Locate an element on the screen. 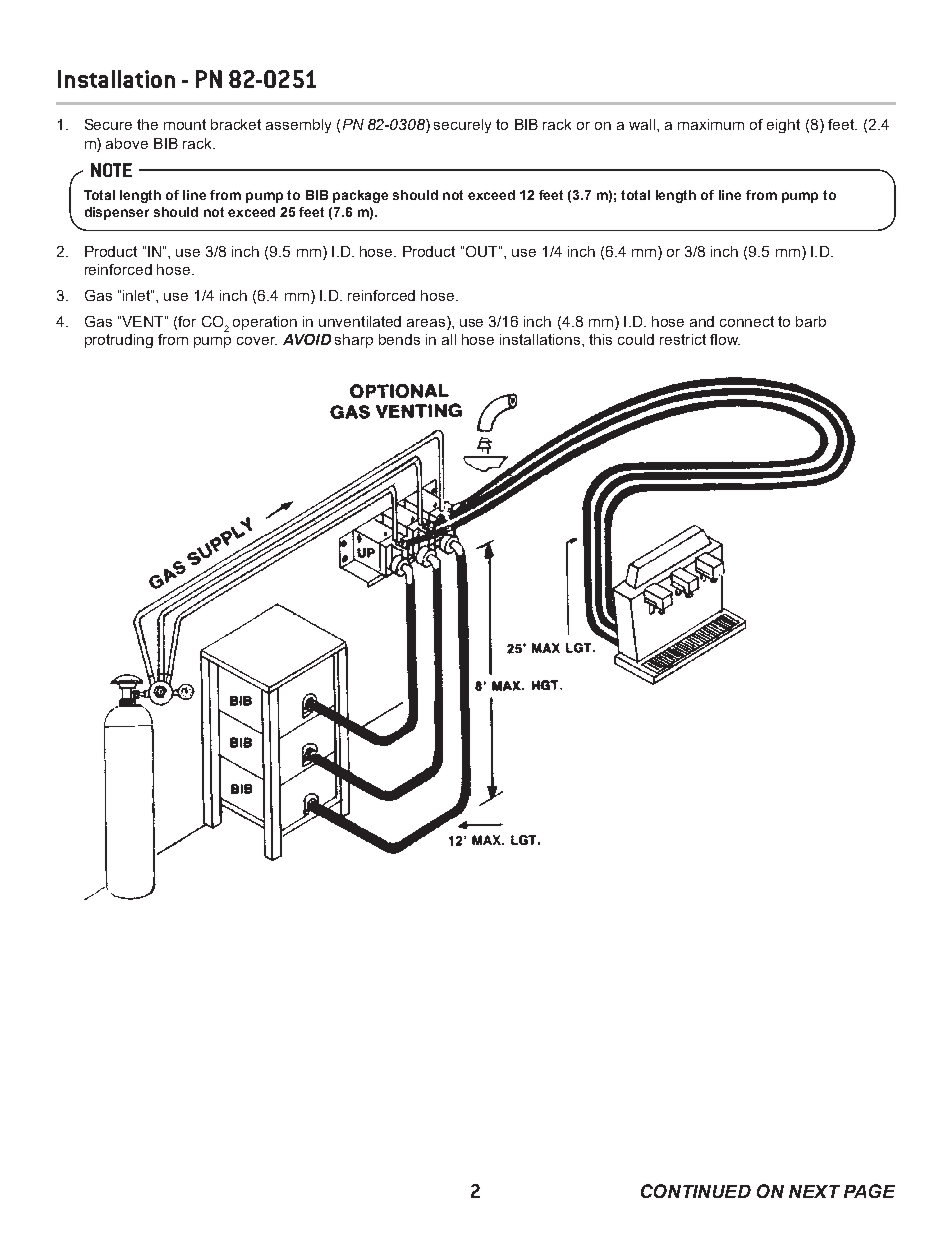 Image resolution: width=952 pixels, height=1233 pixels. mount is located at coordinates (185, 124).
